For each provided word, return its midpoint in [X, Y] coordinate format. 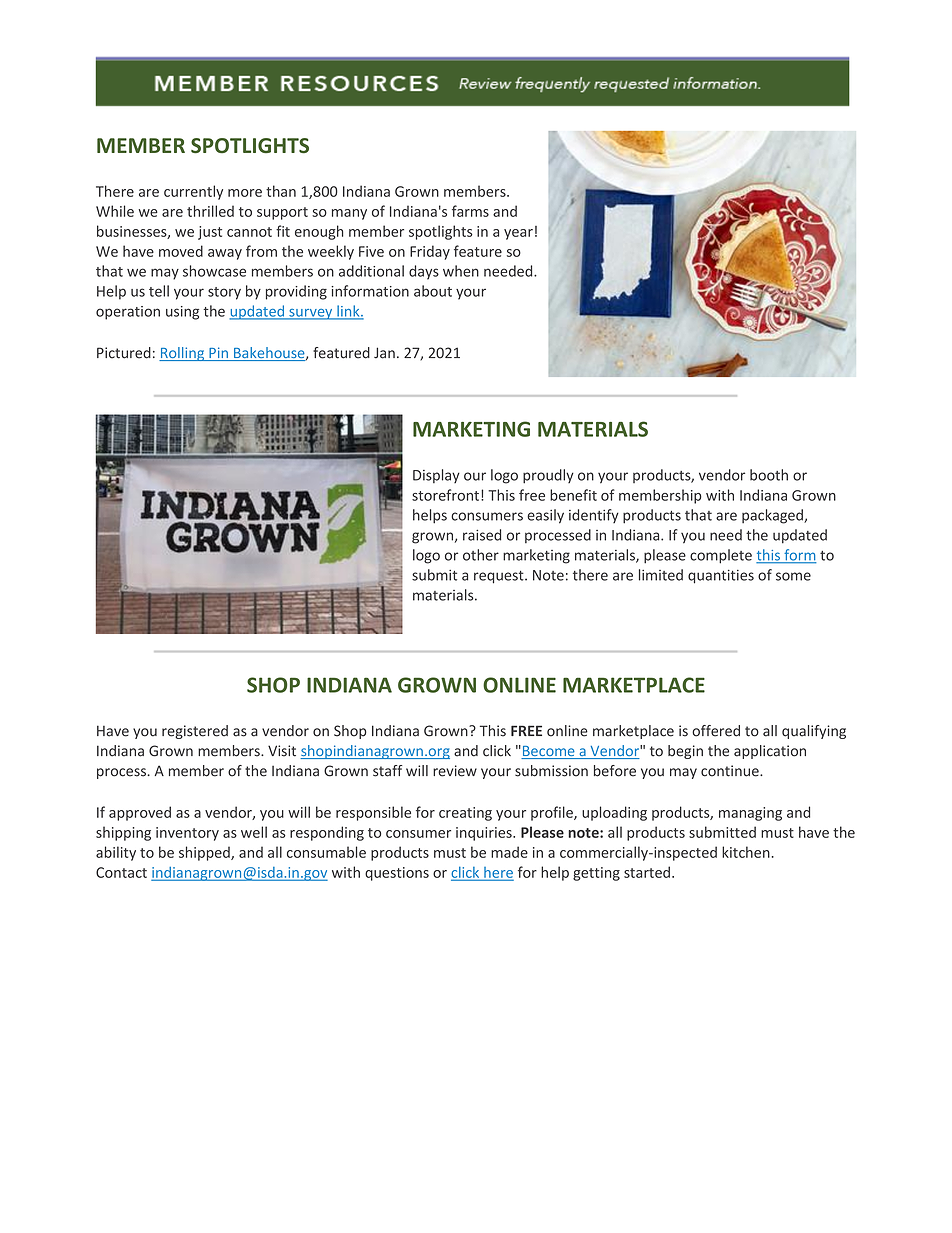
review [455, 771]
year [518, 234]
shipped [205, 853]
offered [716, 731]
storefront [445, 495]
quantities [721, 577]
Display [436, 476]
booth [769, 475]
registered [195, 732]
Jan [384, 353]
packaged [773, 516]
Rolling [183, 354]
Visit [282, 751]
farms [470, 211]
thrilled [210, 211]
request [500, 577]
